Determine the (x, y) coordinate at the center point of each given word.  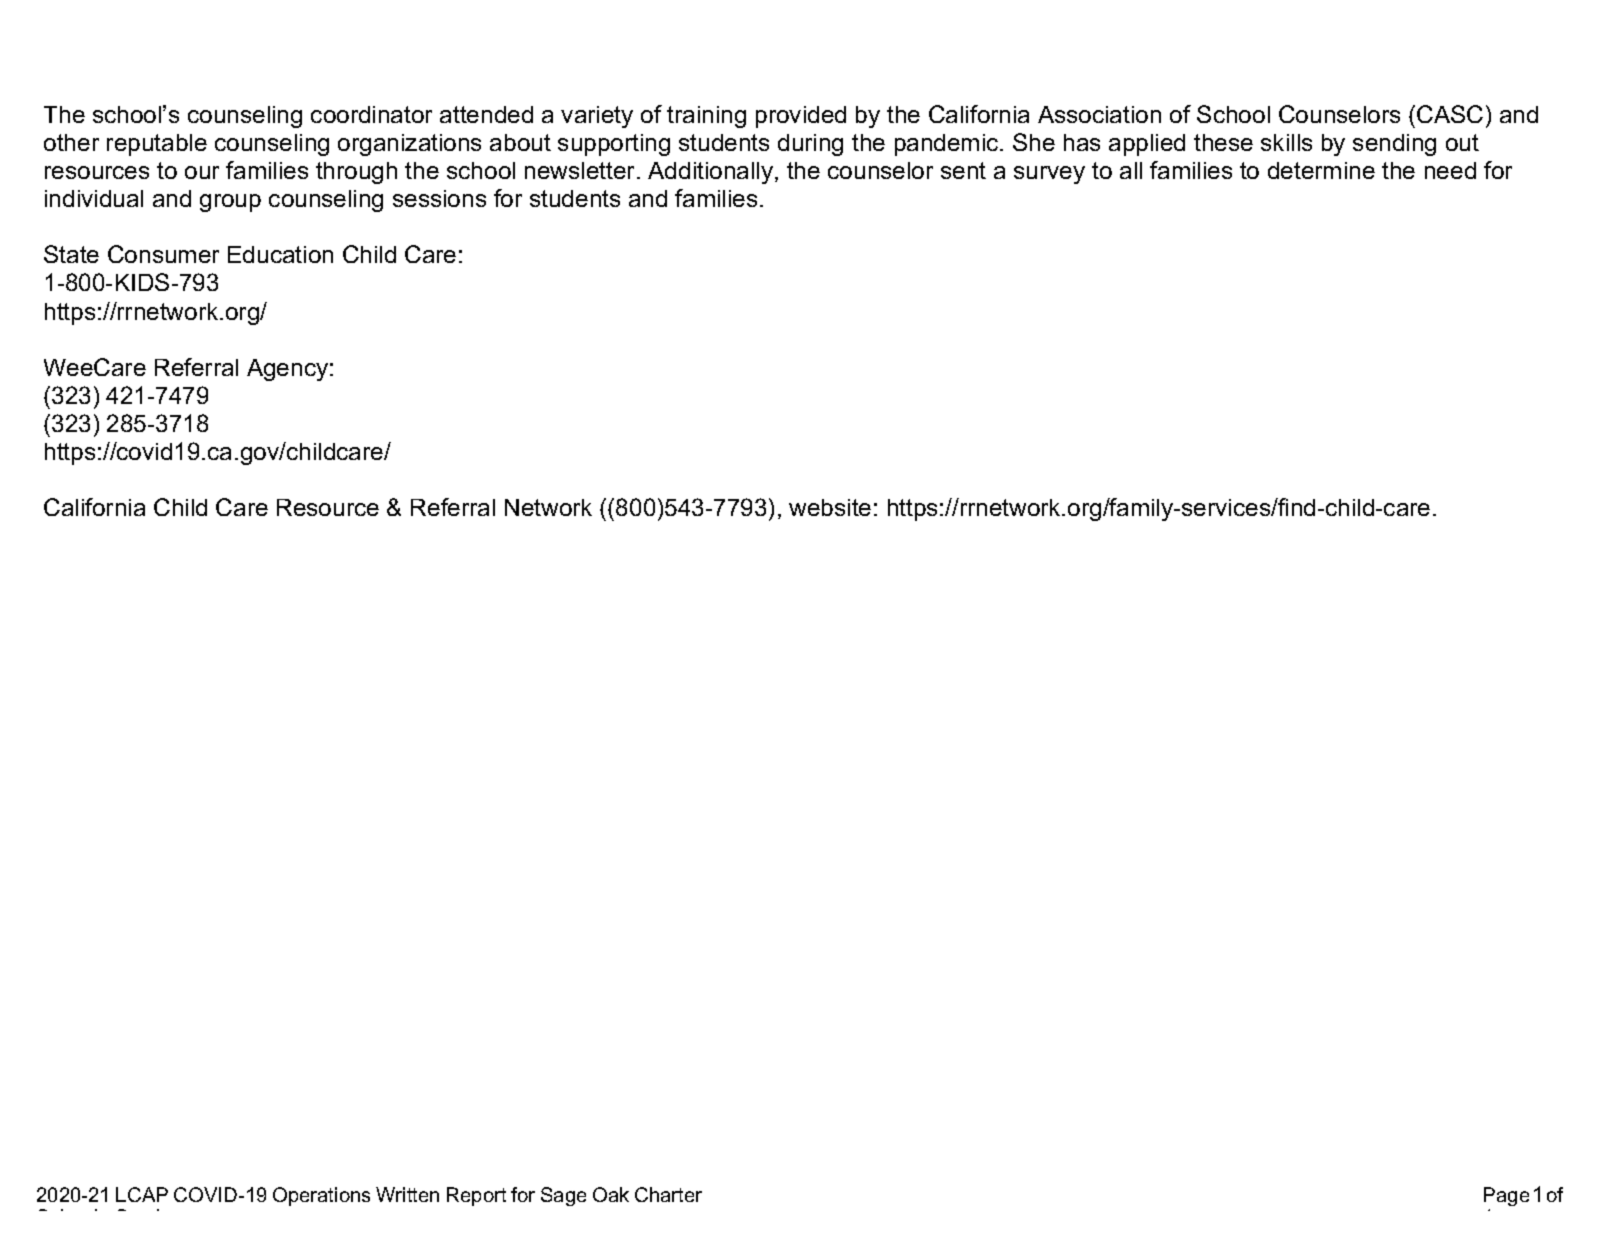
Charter (668, 1194)
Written (407, 1194)
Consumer (163, 254)
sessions (439, 198)
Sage (563, 1196)
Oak (611, 1194)
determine (1321, 170)
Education (280, 254)
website (830, 507)
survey (1049, 175)
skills (1286, 142)
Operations (321, 1196)
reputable (157, 145)
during (810, 145)
